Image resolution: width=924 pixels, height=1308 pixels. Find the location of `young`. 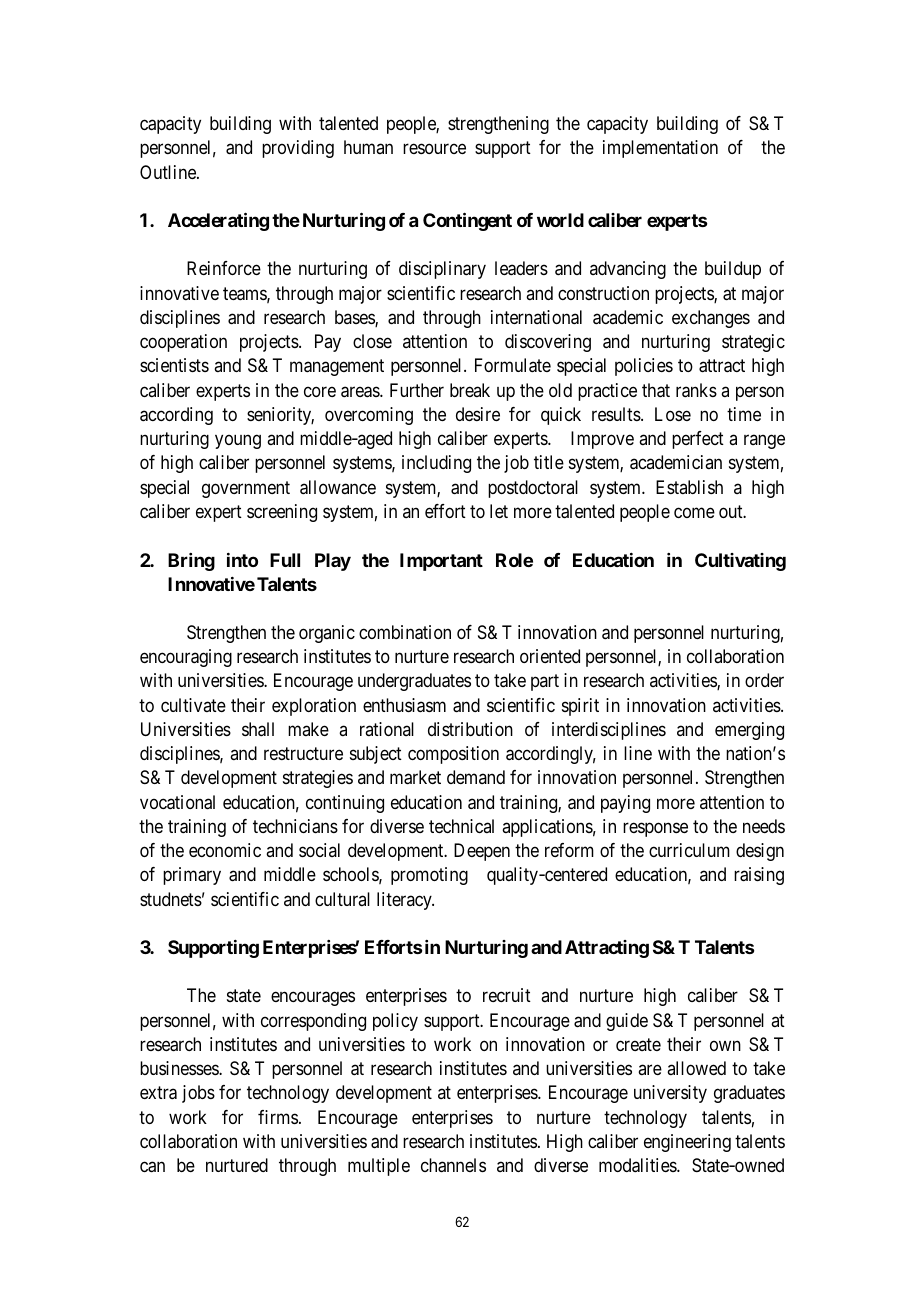

young is located at coordinates (238, 442).
